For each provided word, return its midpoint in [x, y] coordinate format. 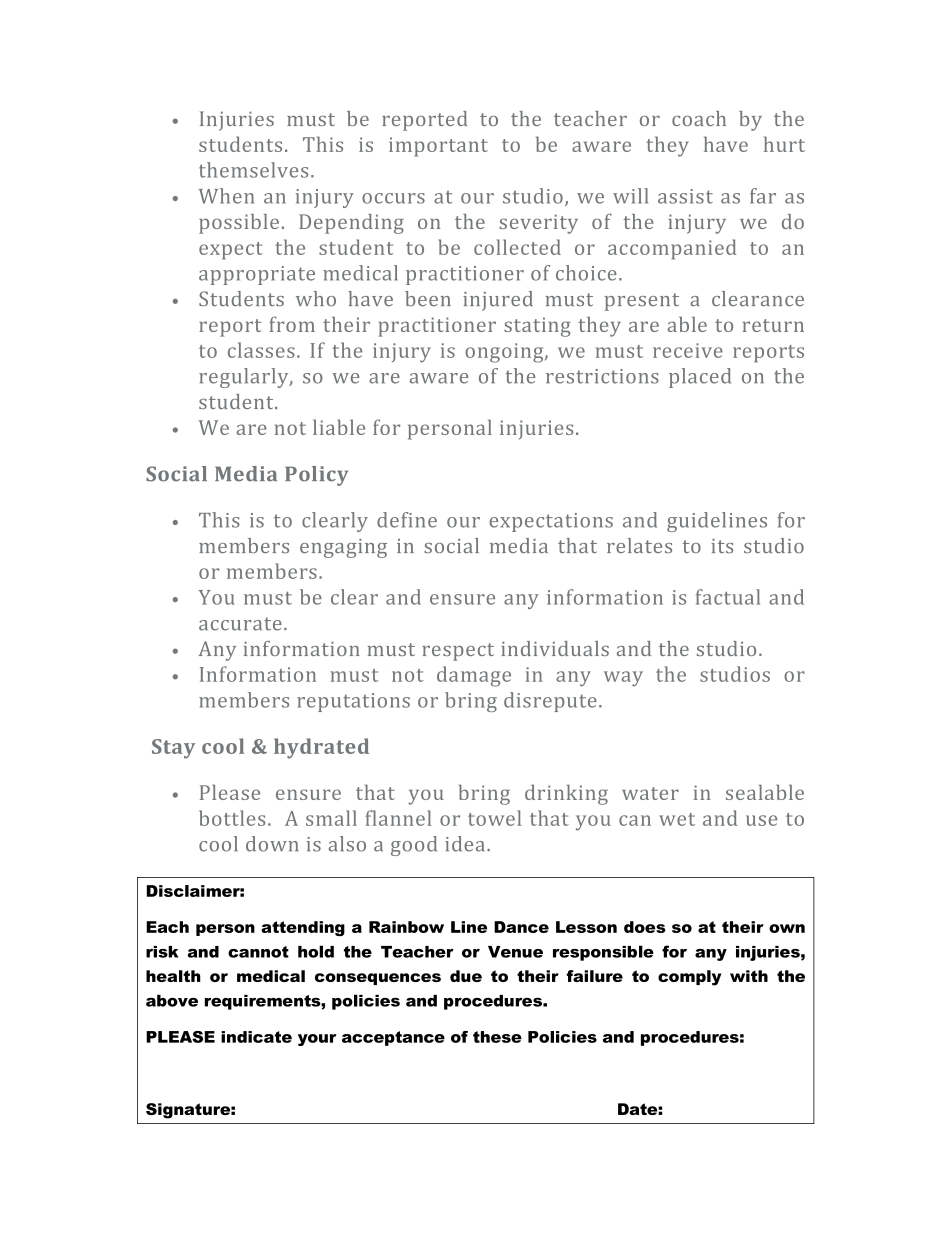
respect [458, 652]
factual [728, 597]
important [438, 147]
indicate [256, 1037]
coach [699, 118]
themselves [253, 170]
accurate [240, 624]
